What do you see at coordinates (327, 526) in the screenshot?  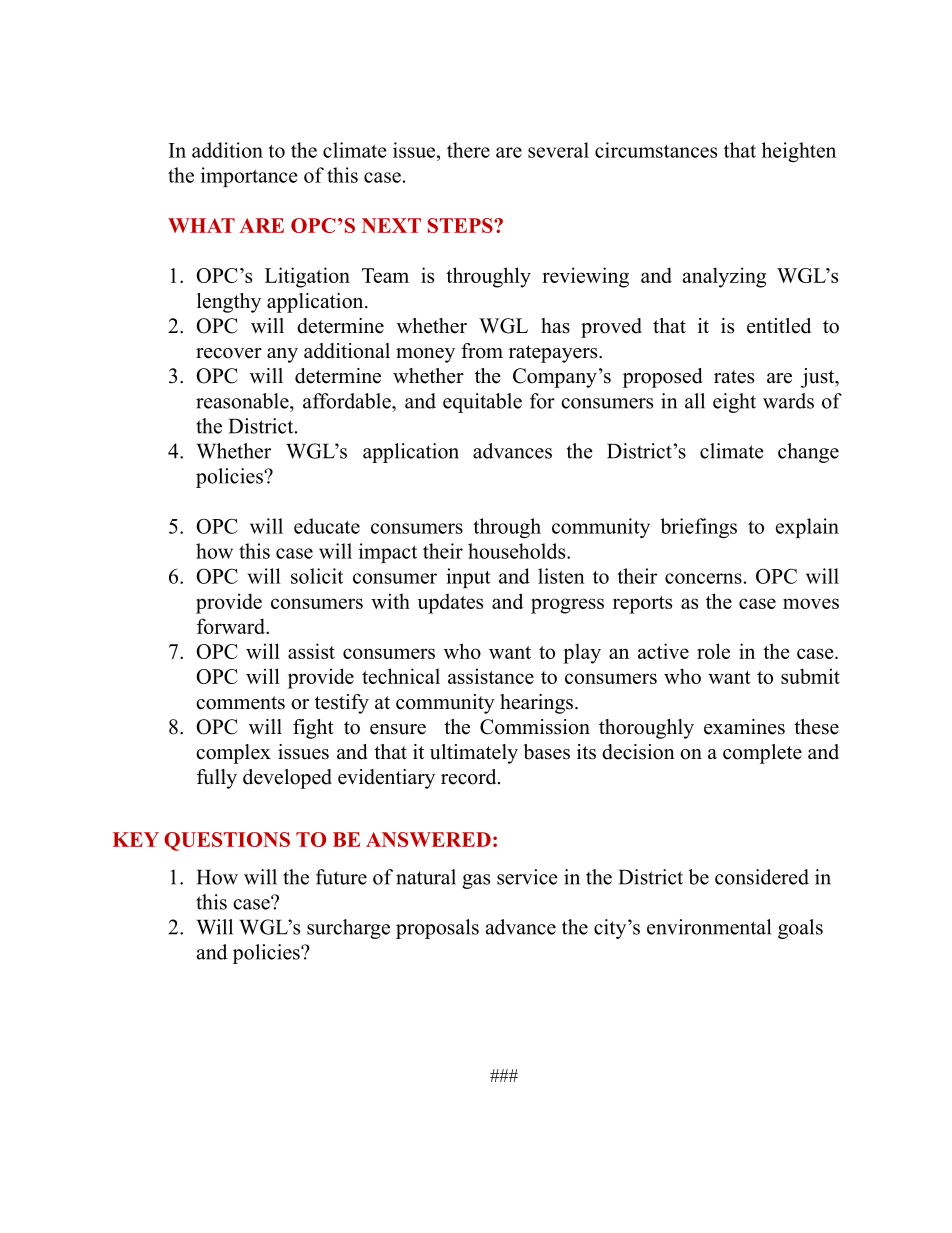 I see `educate` at bounding box center [327, 526].
